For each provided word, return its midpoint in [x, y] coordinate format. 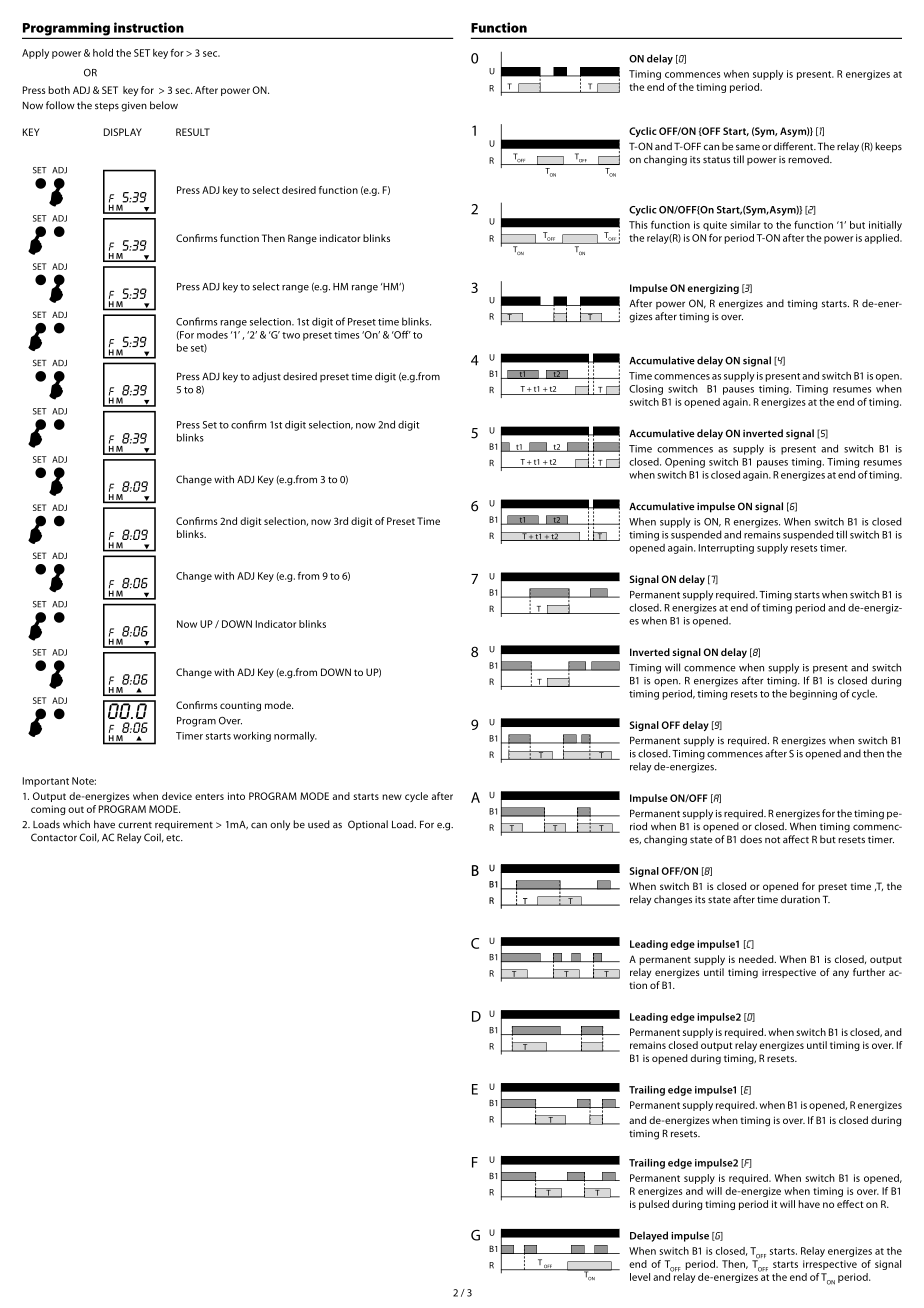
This [638, 225]
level [640, 1277]
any [841, 974]
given [134, 107]
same [748, 147]
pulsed [654, 1205]
